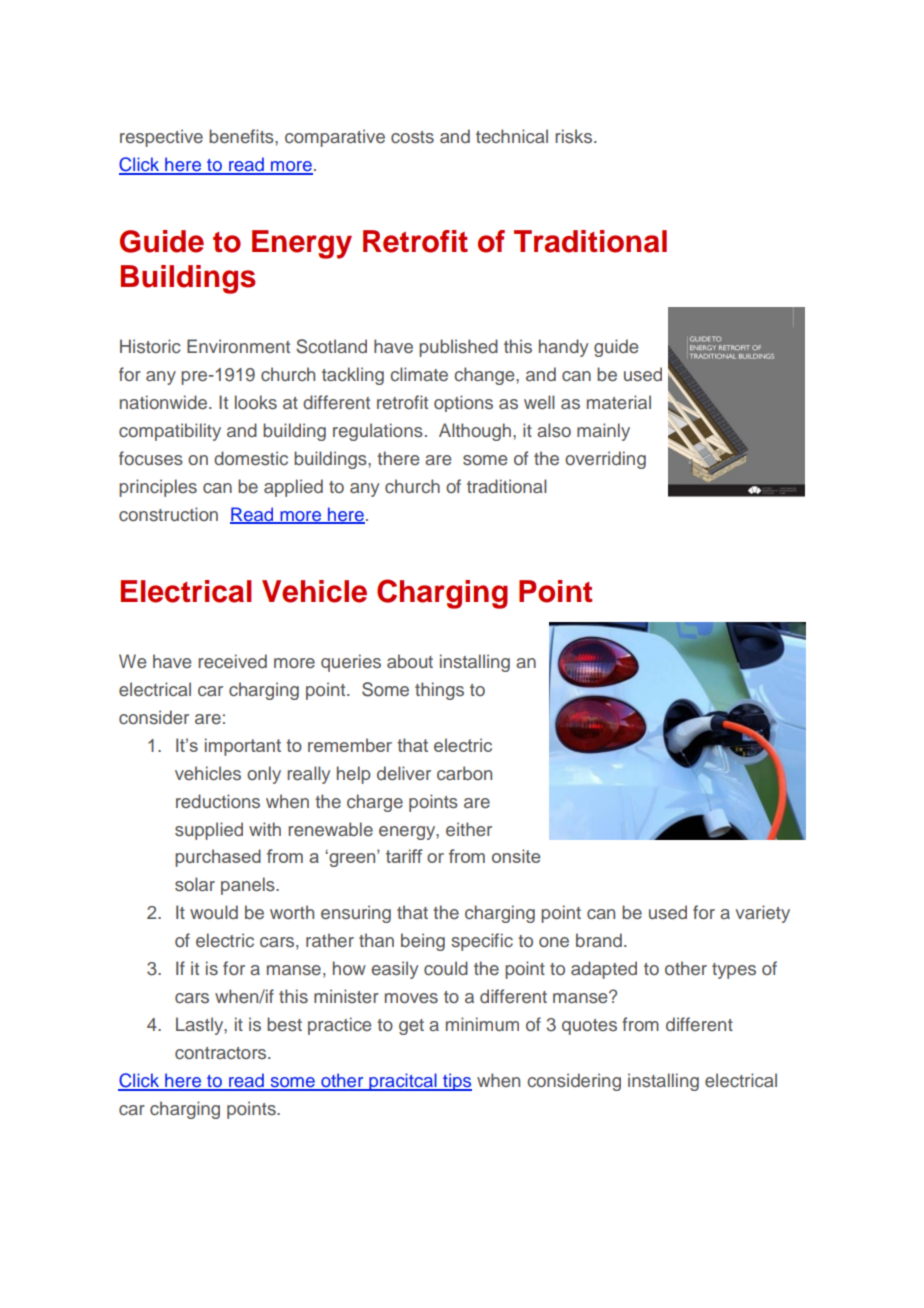  Describe the element at coordinates (251, 458) in the page. I see `domestic` at that location.
